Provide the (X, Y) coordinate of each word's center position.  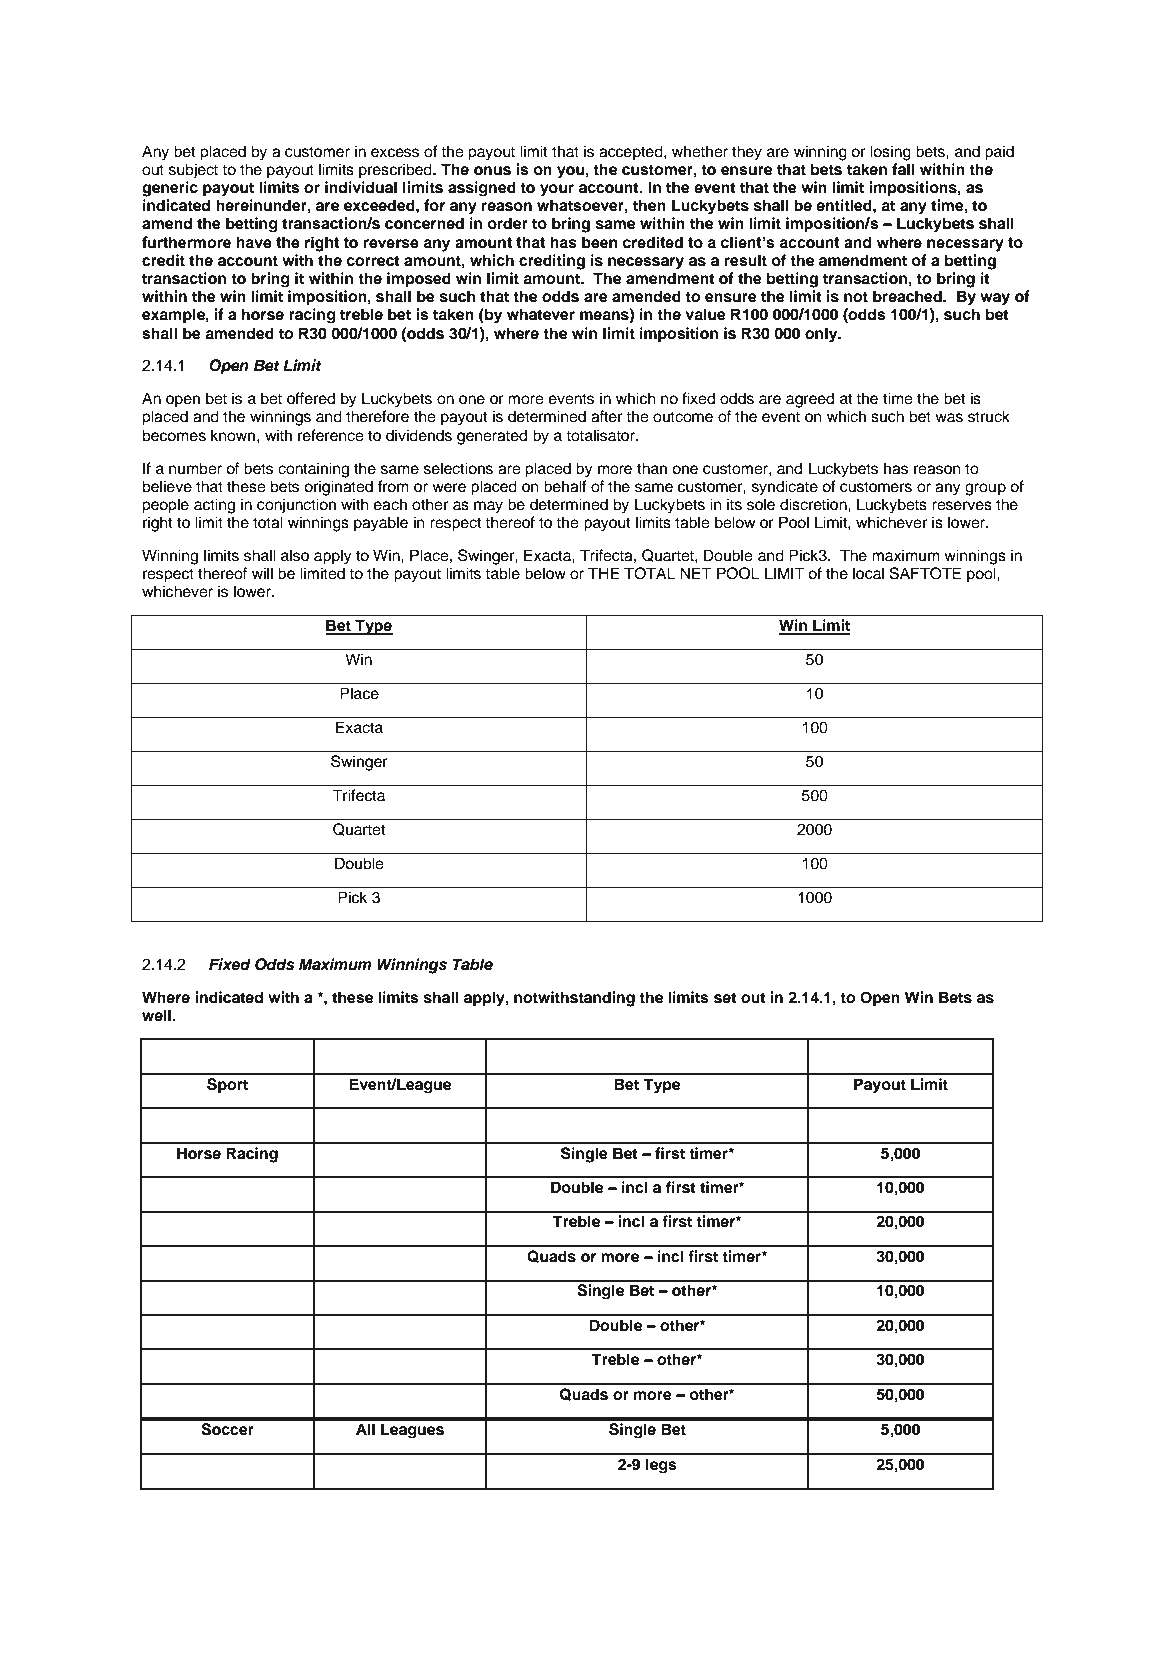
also (295, 555)
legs (661, 1466)
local (868, 573)
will (262, 573)
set (725, 998)
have (254, 242)
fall (903, 169)
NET (696, 573)
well (156, 1015)
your (557, 190)
